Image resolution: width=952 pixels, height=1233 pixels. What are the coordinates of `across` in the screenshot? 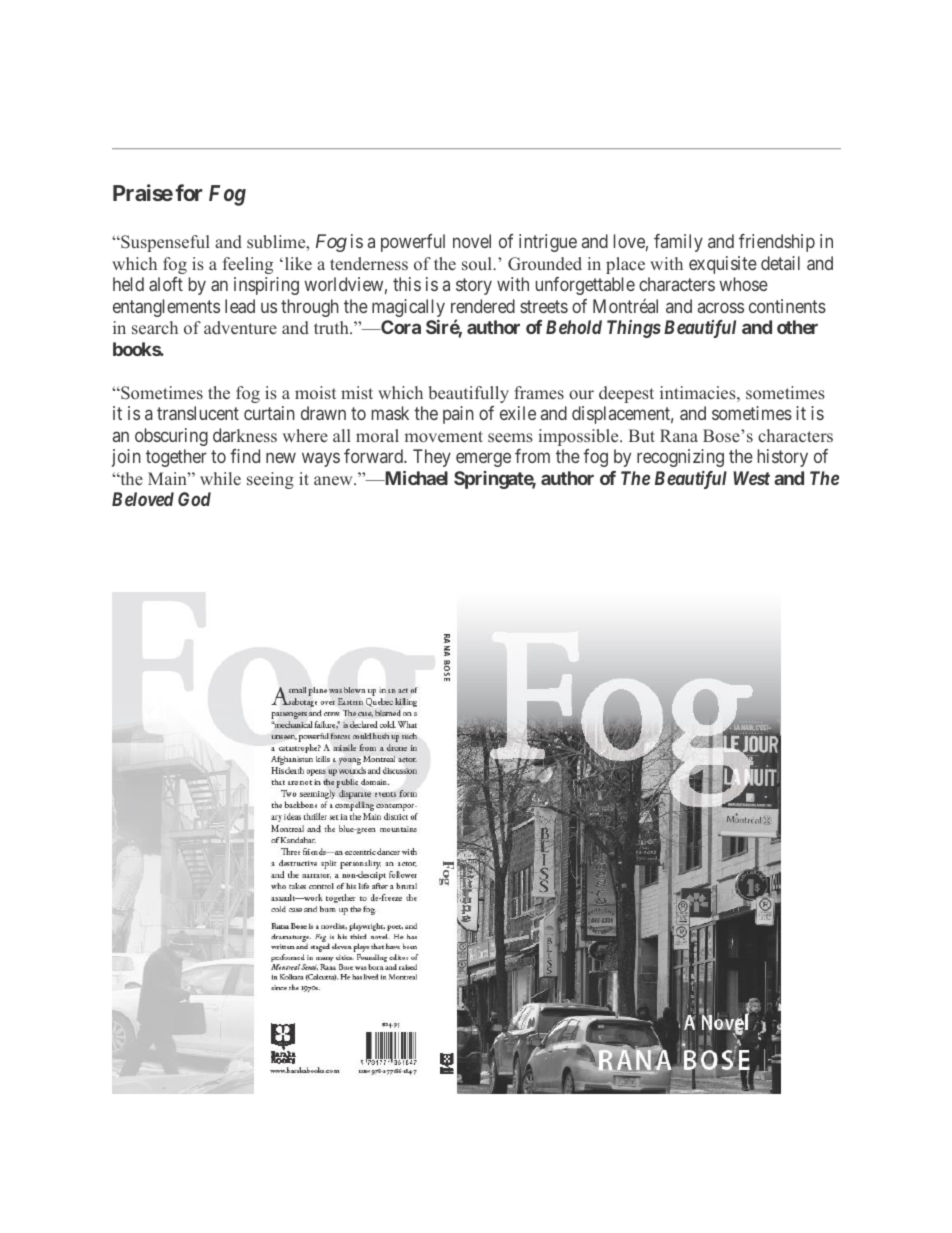 It's located at (721, 307).
